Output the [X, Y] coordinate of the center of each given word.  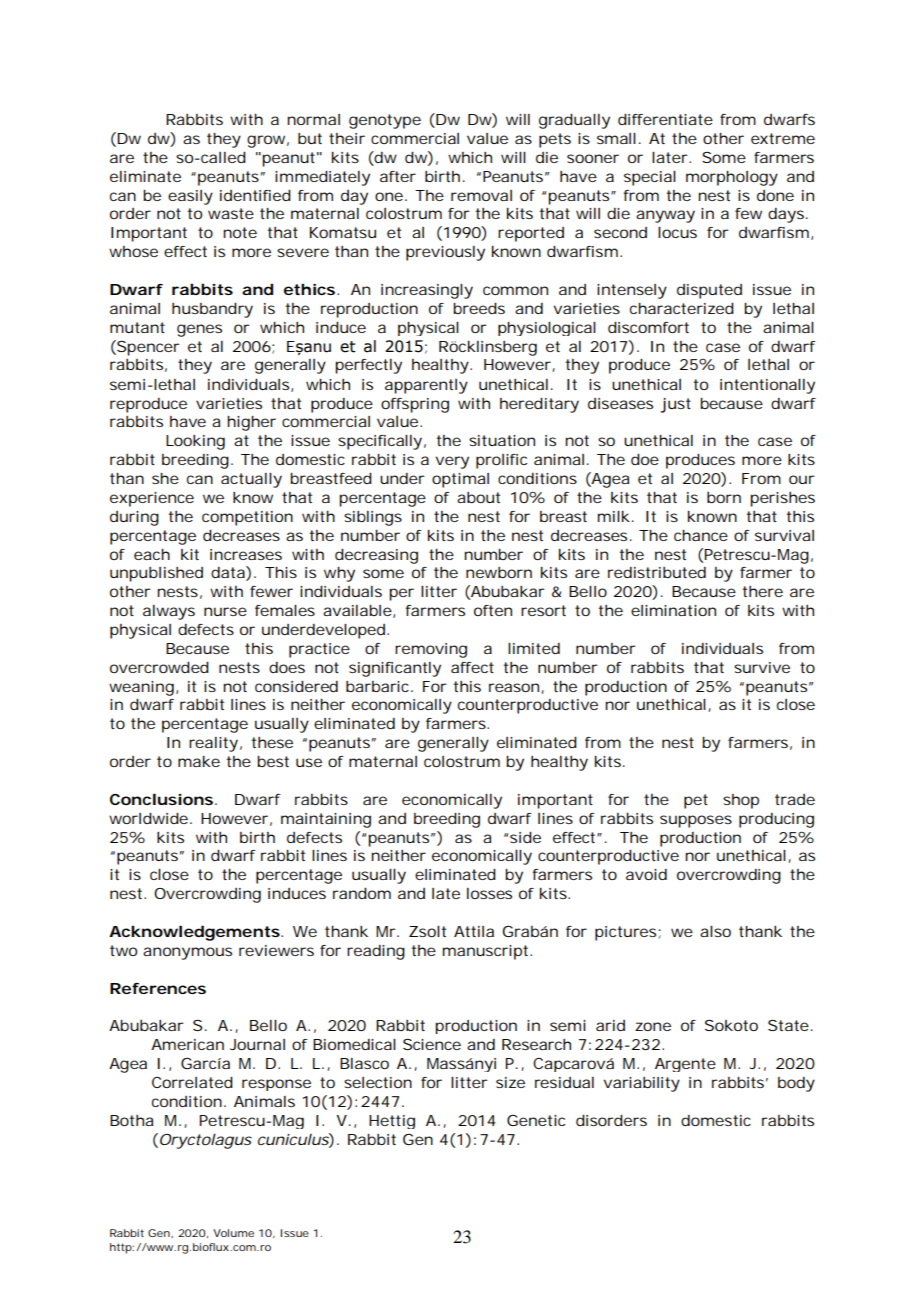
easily [190, 197]
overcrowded [159, 667]
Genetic [536, 1120]
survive [762, 667]
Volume [233, 1233]
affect [472, 667]
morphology [732, 178]
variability [642, 1084]
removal [481, 195]
